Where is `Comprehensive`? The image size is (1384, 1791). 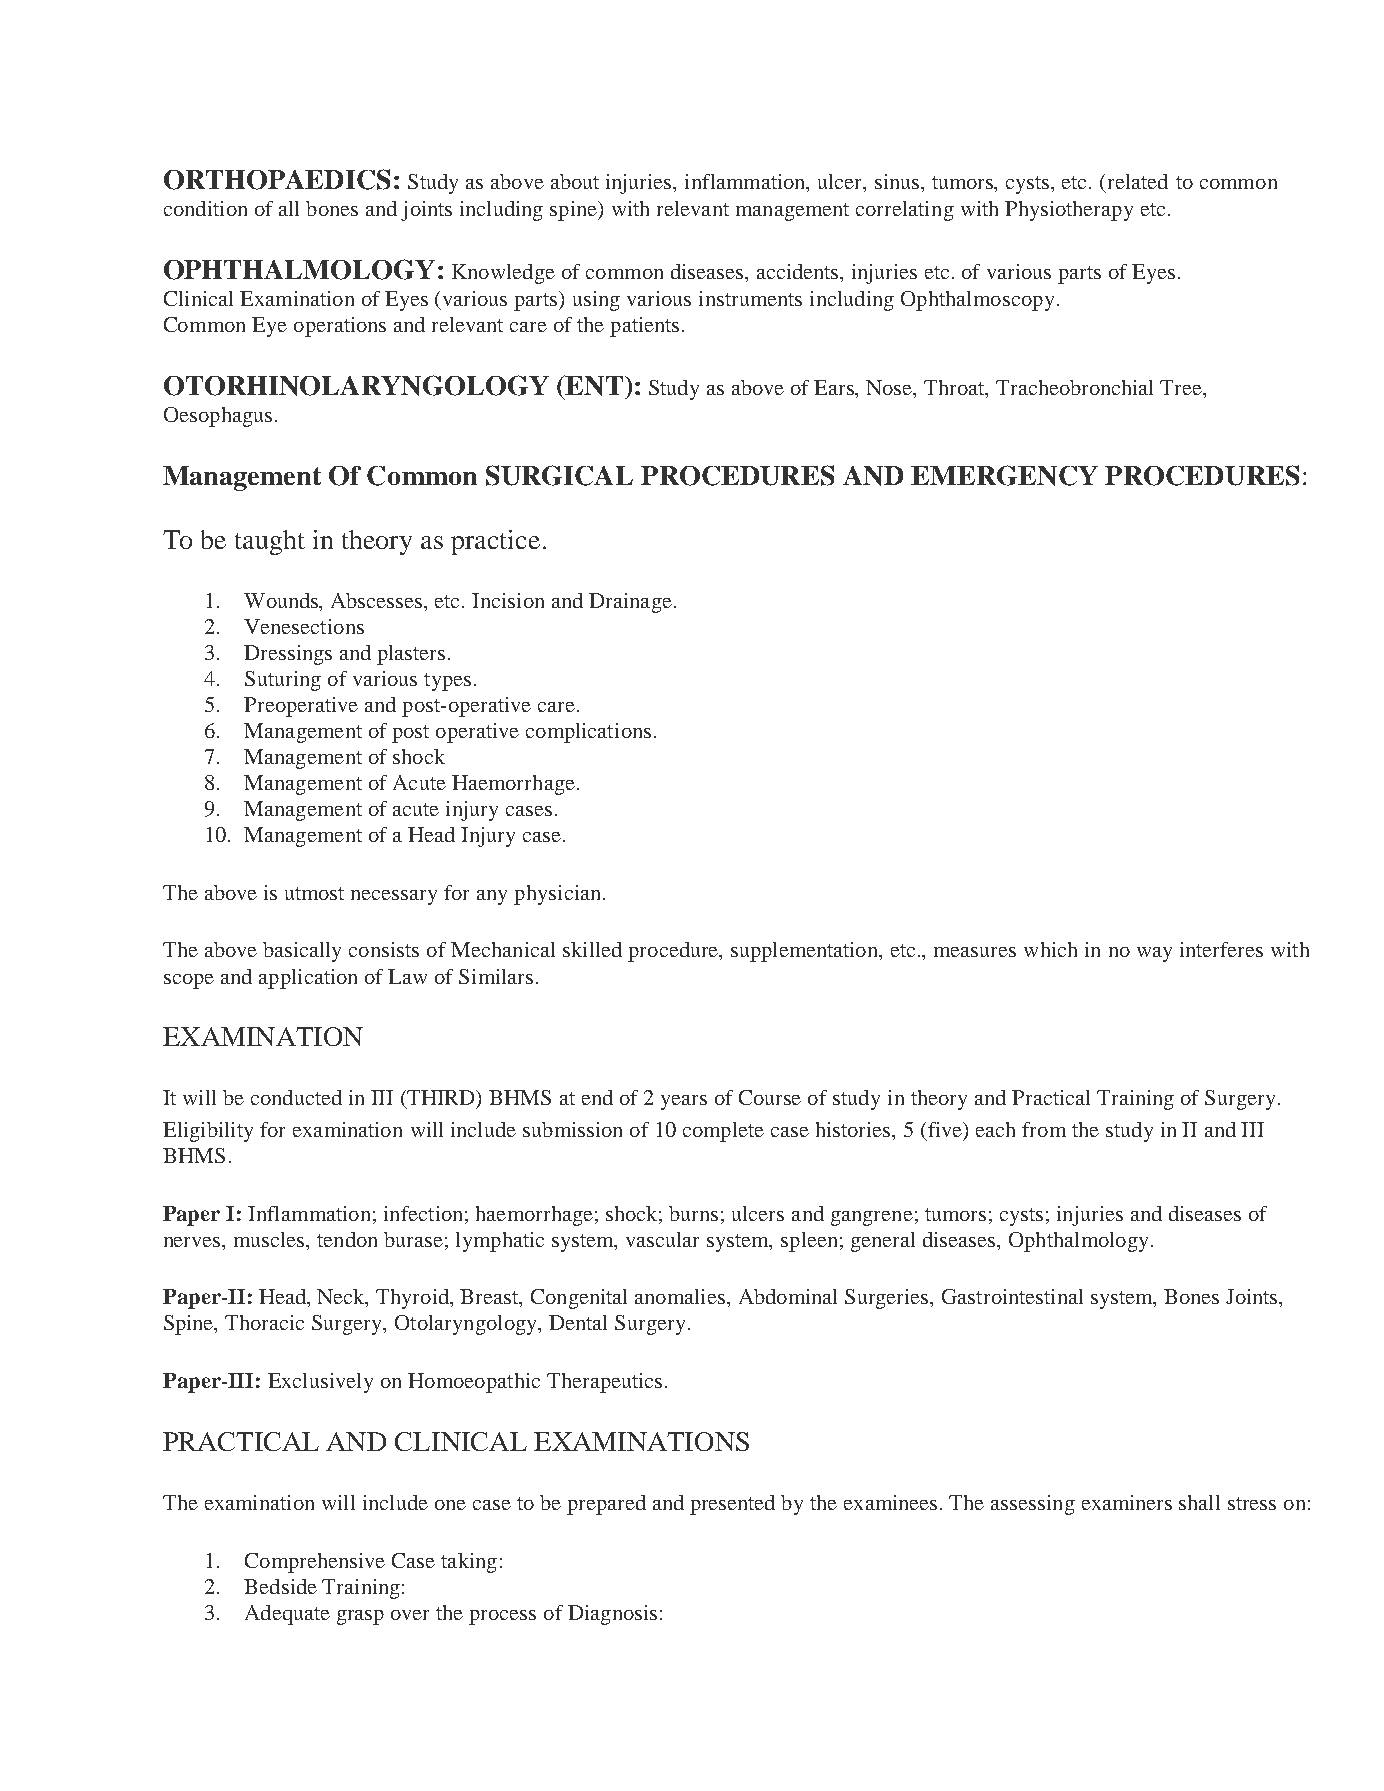
Comprehensive is located at coordinates (315, 1563).
